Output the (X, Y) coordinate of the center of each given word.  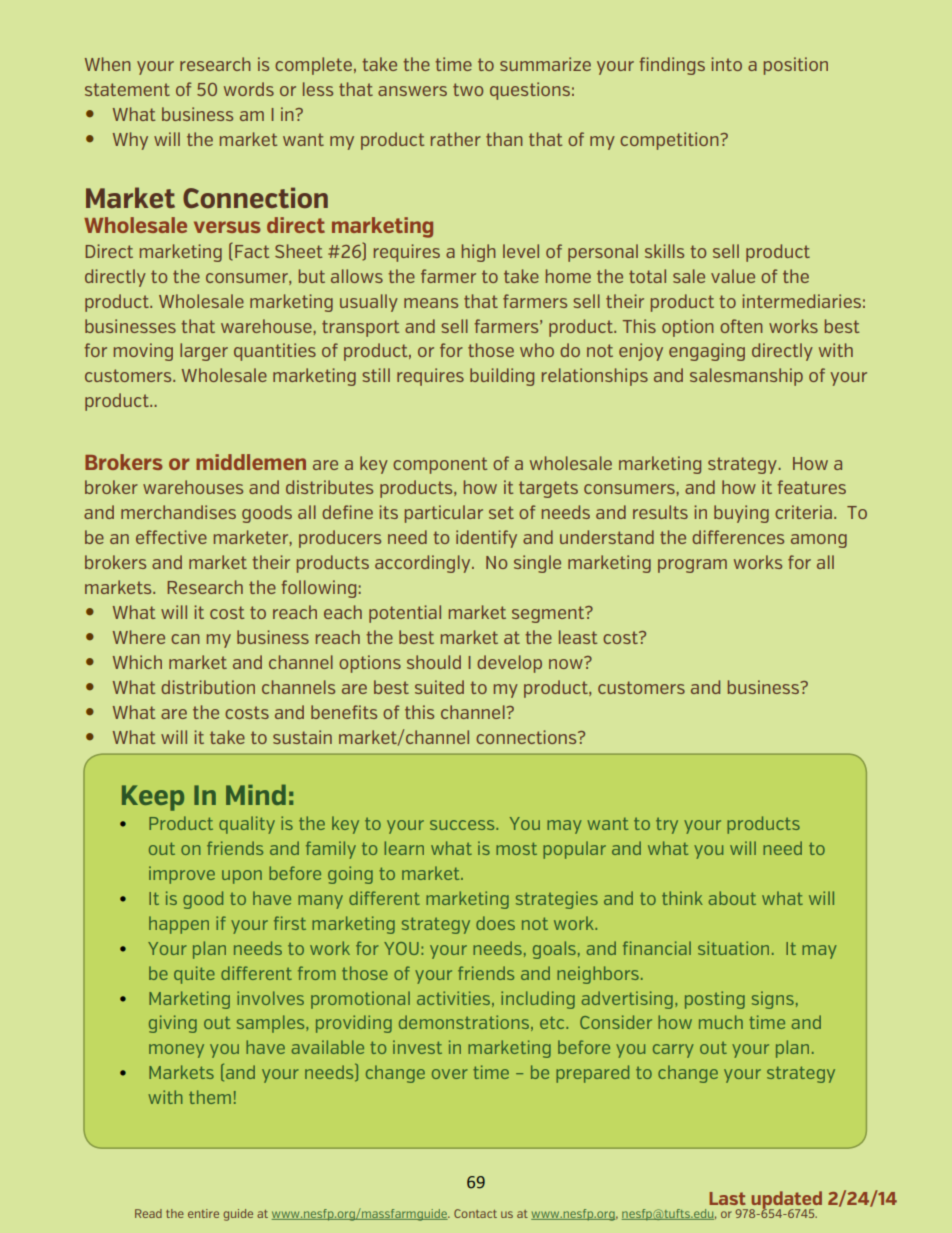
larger (204, 352)
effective (171, 537)
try (667, 825)
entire (203, 1213)
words (249, 89)
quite (194, 975)
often (741, 326)
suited (439, 687)
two (468, 89)
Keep (153, 798)
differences (738, 537)
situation (733, 948)
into (726, 64)
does (495, 923)
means (431, 303)
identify (486, 539)
